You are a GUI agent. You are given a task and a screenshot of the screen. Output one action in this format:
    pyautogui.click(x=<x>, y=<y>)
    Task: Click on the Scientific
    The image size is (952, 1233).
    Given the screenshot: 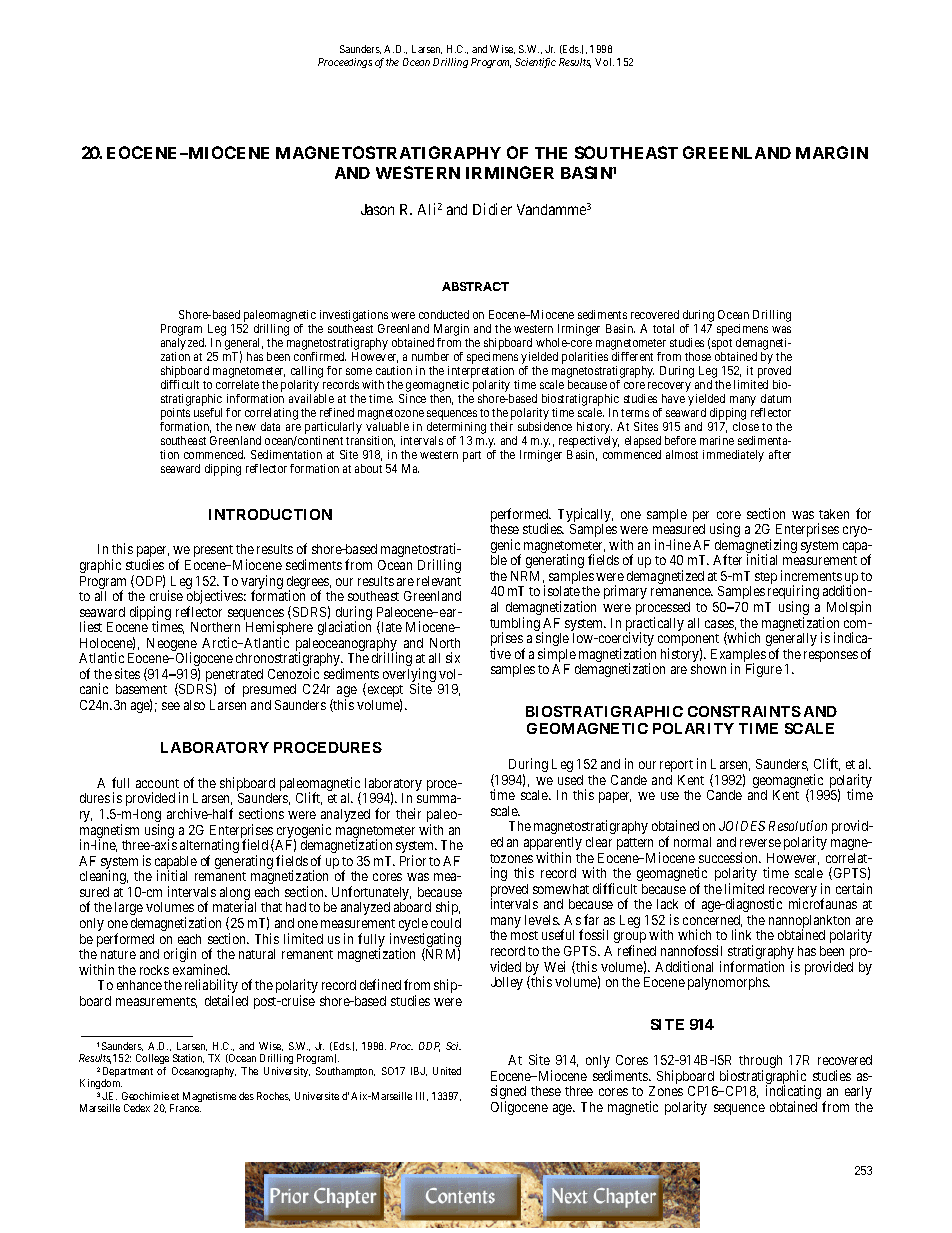 What is the action you would take?
    pyautogui.click(x=535, y=63)
